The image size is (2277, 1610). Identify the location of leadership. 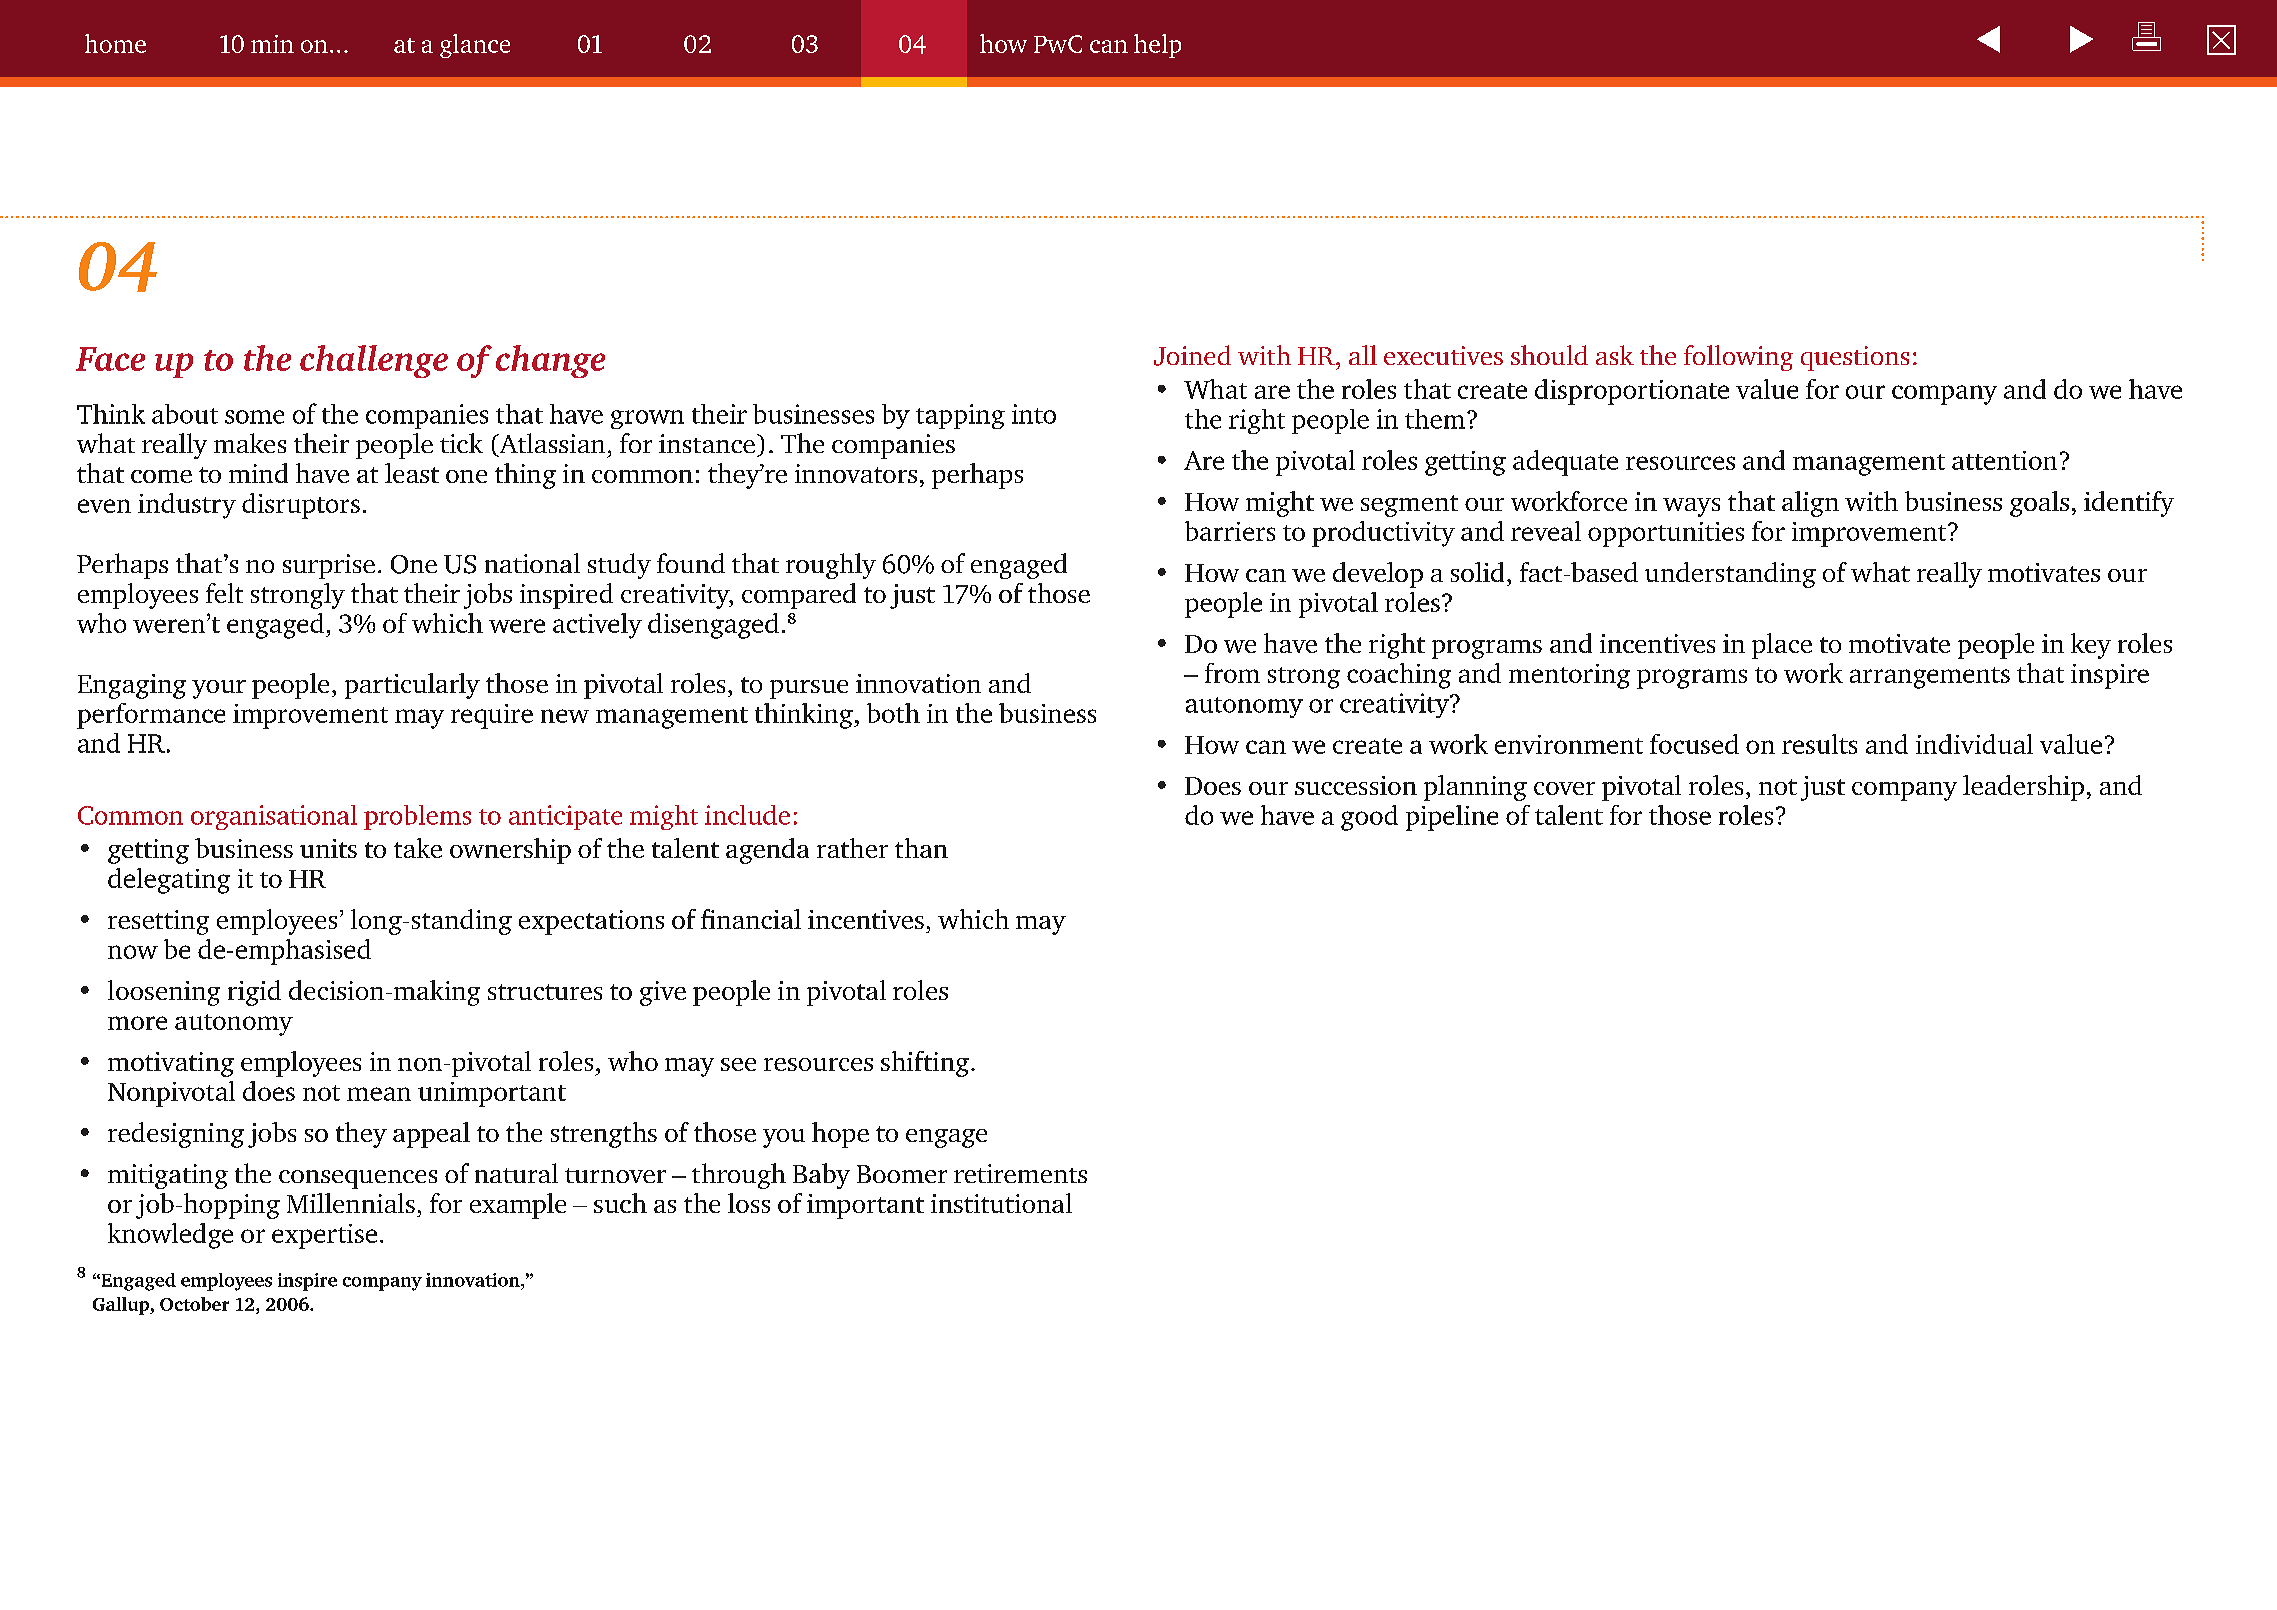
(2023, 788).
